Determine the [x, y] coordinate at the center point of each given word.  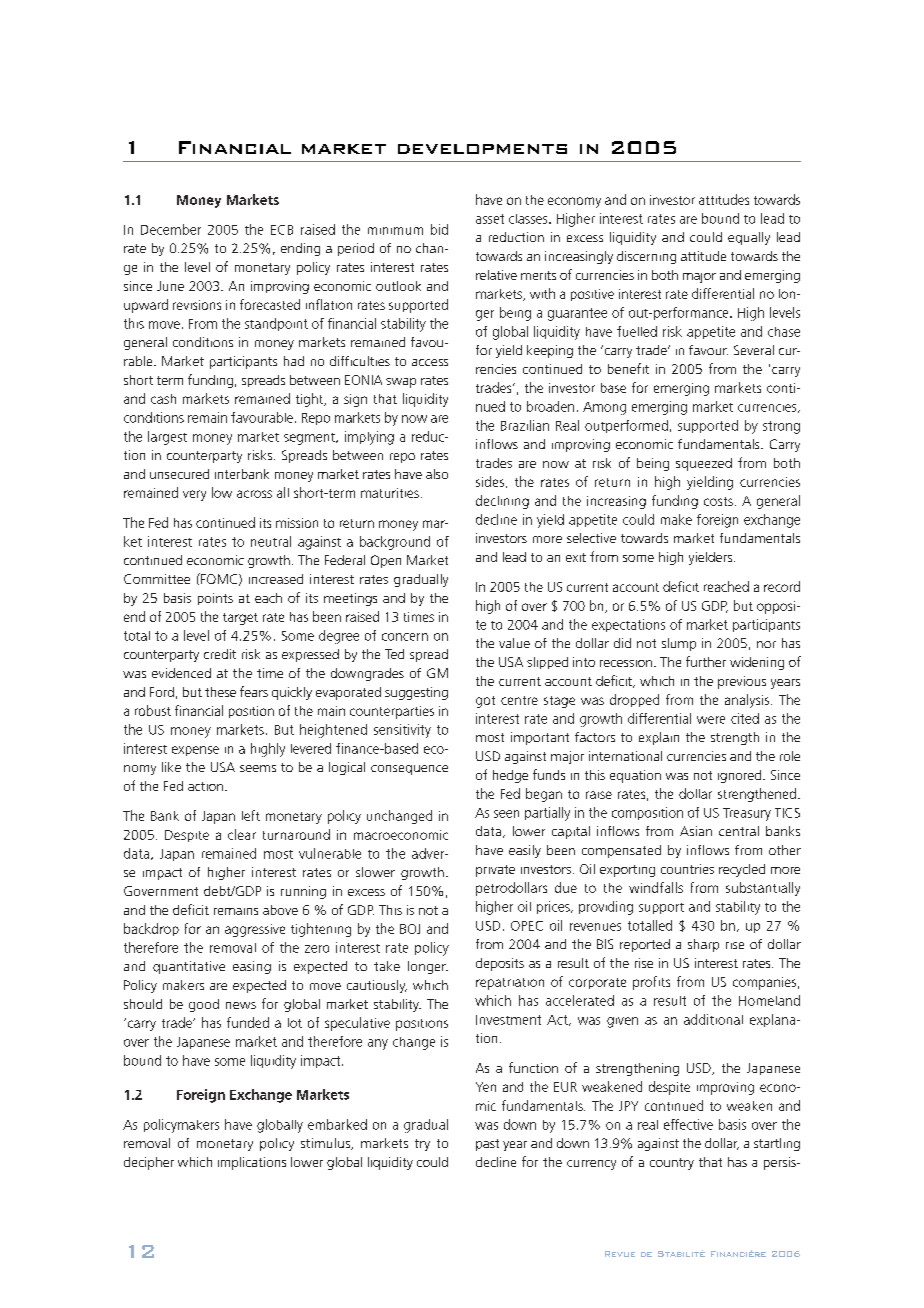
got [485, 702]
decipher [149, 1163]
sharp [703, 945]
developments [482, 149]
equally [749, 238]
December [171, 229]
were [711, 720]
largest [167, 438]
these [220, 692]
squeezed [704, 464]
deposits [500, 964]
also [437, 474]
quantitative [189, 967]
